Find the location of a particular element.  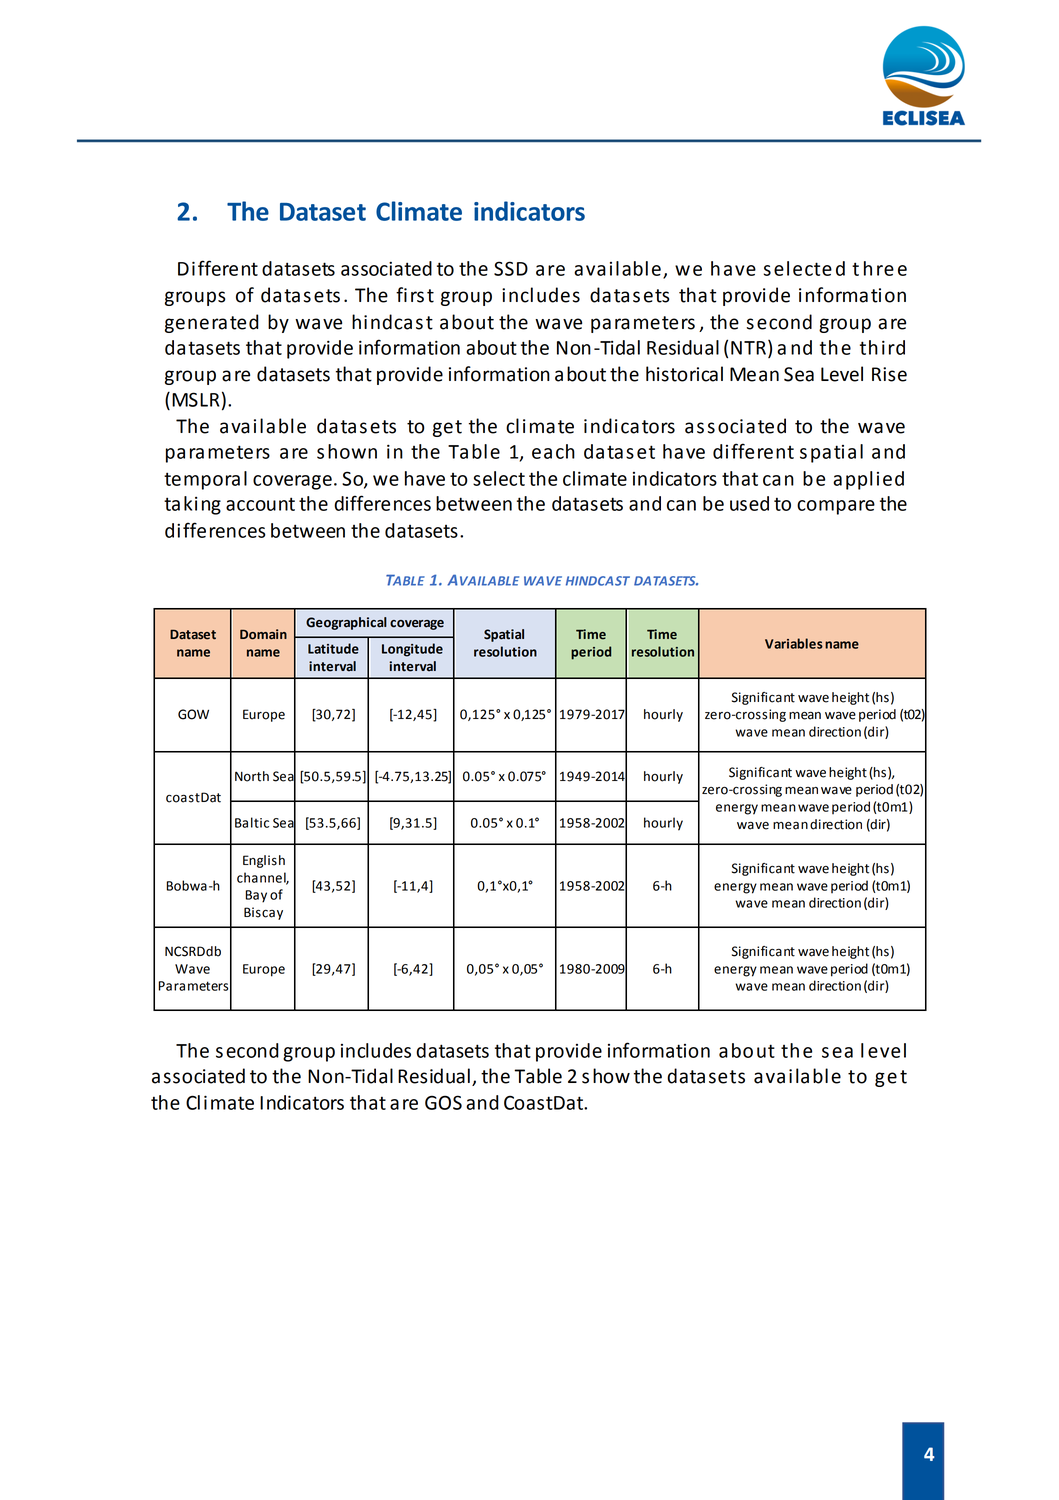

SSD is located at coordinates (511, 268).
